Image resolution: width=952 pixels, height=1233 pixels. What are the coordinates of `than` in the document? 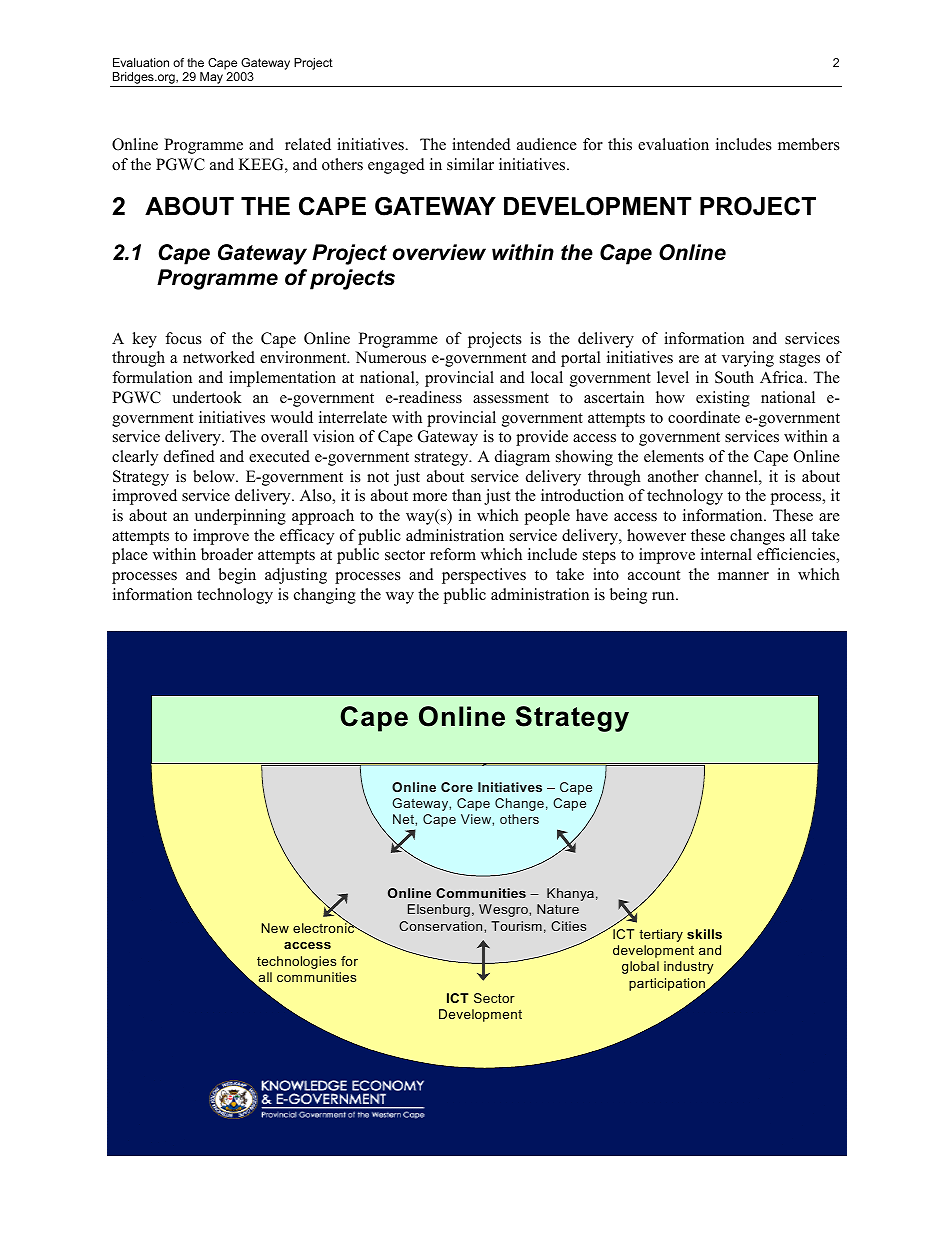 It's located at (466, 495).
